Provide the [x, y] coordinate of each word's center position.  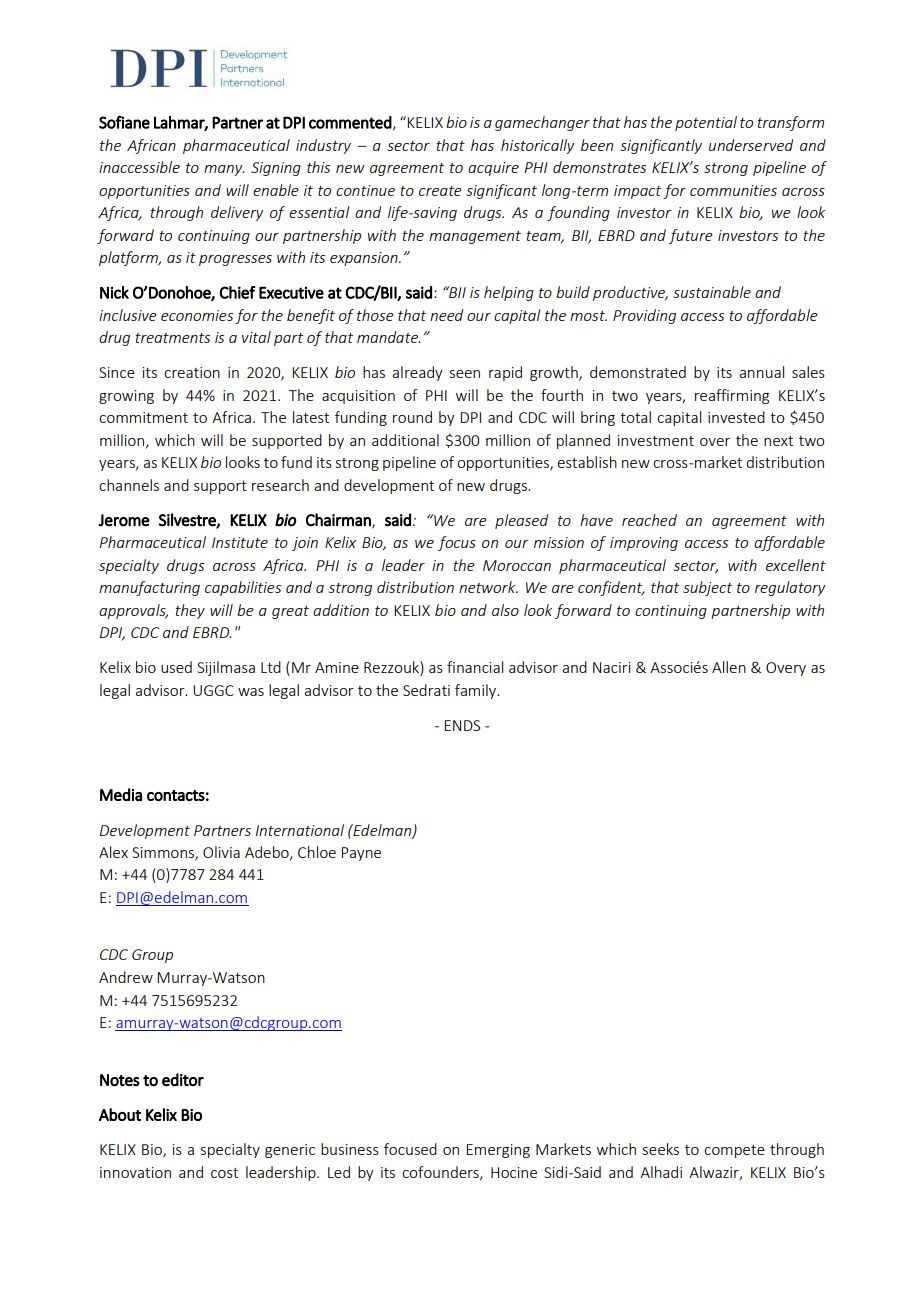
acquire [493, 169]
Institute [240, 542]
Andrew [126, 977]
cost [224, 1173]
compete [734, 1151]
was [251, 692]
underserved [751, 145]
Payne [361, 854]
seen [465, 374]
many [224, 170]
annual [761, 372]
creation [192, 372]
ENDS [462, 725]
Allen [729, 667]
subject [707, 588]
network [488, 587]
